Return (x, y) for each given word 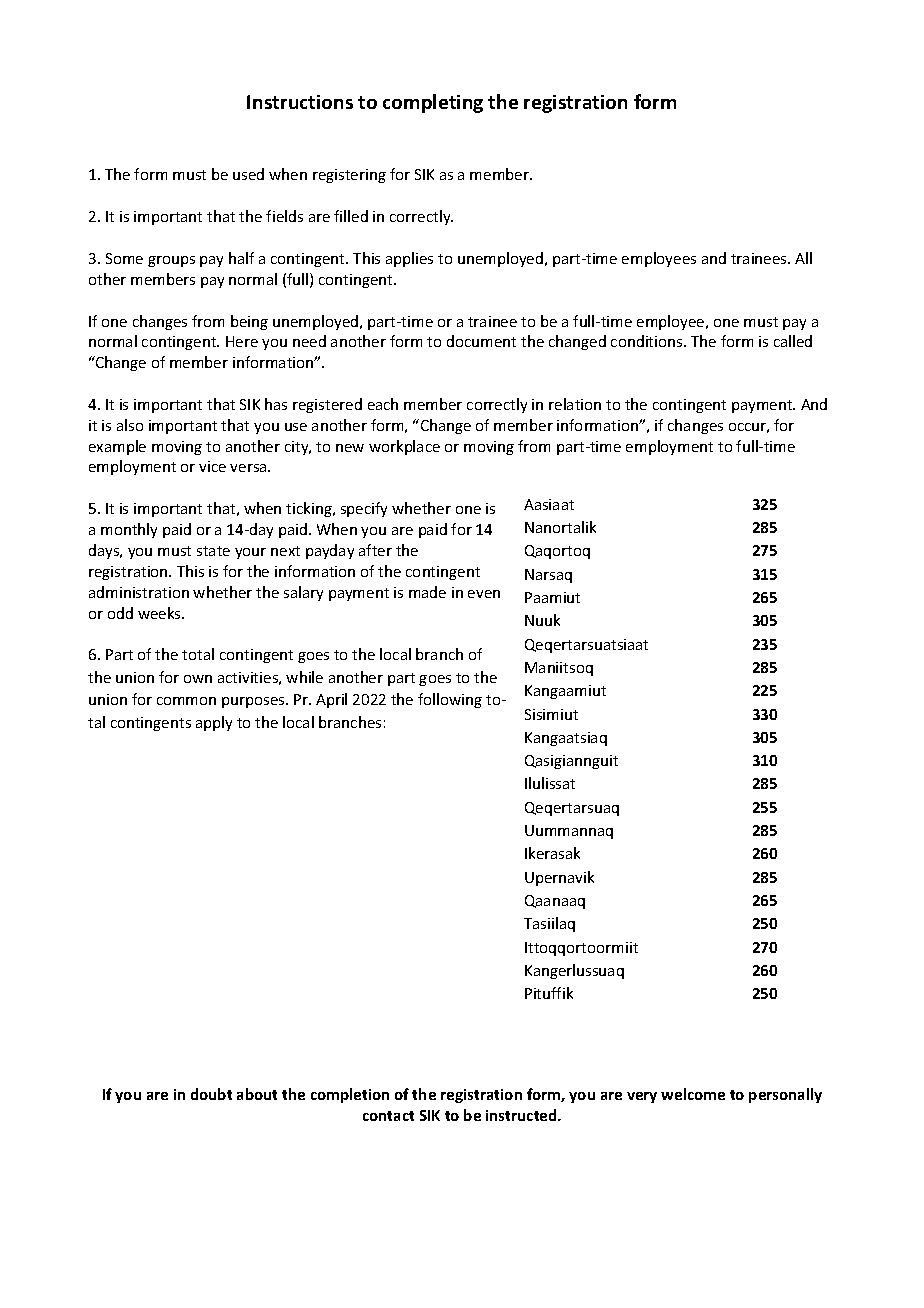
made (427, 592)
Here (242, 341)
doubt (211, 1094)
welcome (693, 1094)
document (481, 341)
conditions (648, 341)
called (793, 341)
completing (433, 103)
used (248, 174)
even (484, 594)
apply (214, 723)
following (450, 700)
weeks (160, 613)
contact (388, 1116)
